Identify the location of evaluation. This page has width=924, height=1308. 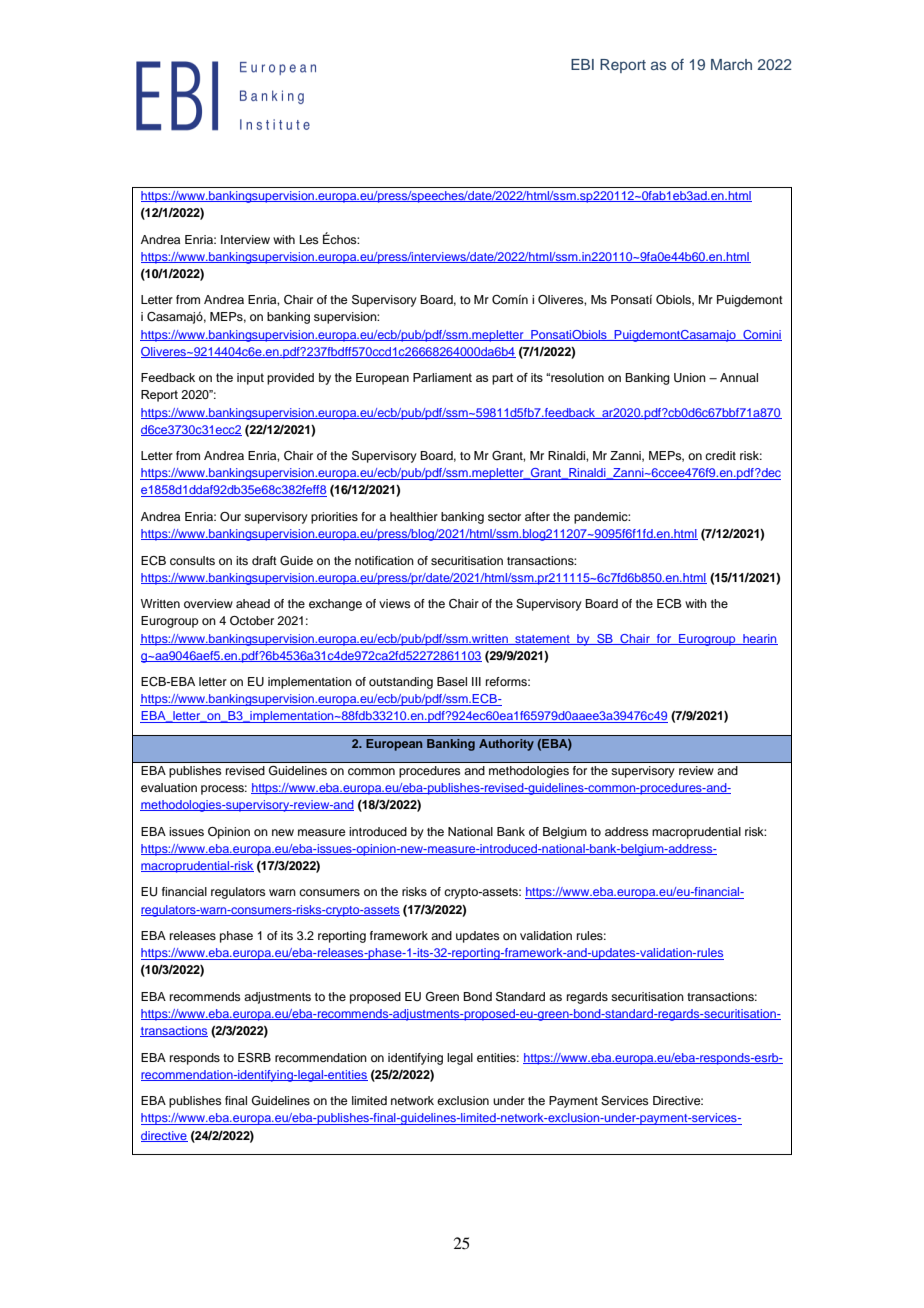
(169, 787).
